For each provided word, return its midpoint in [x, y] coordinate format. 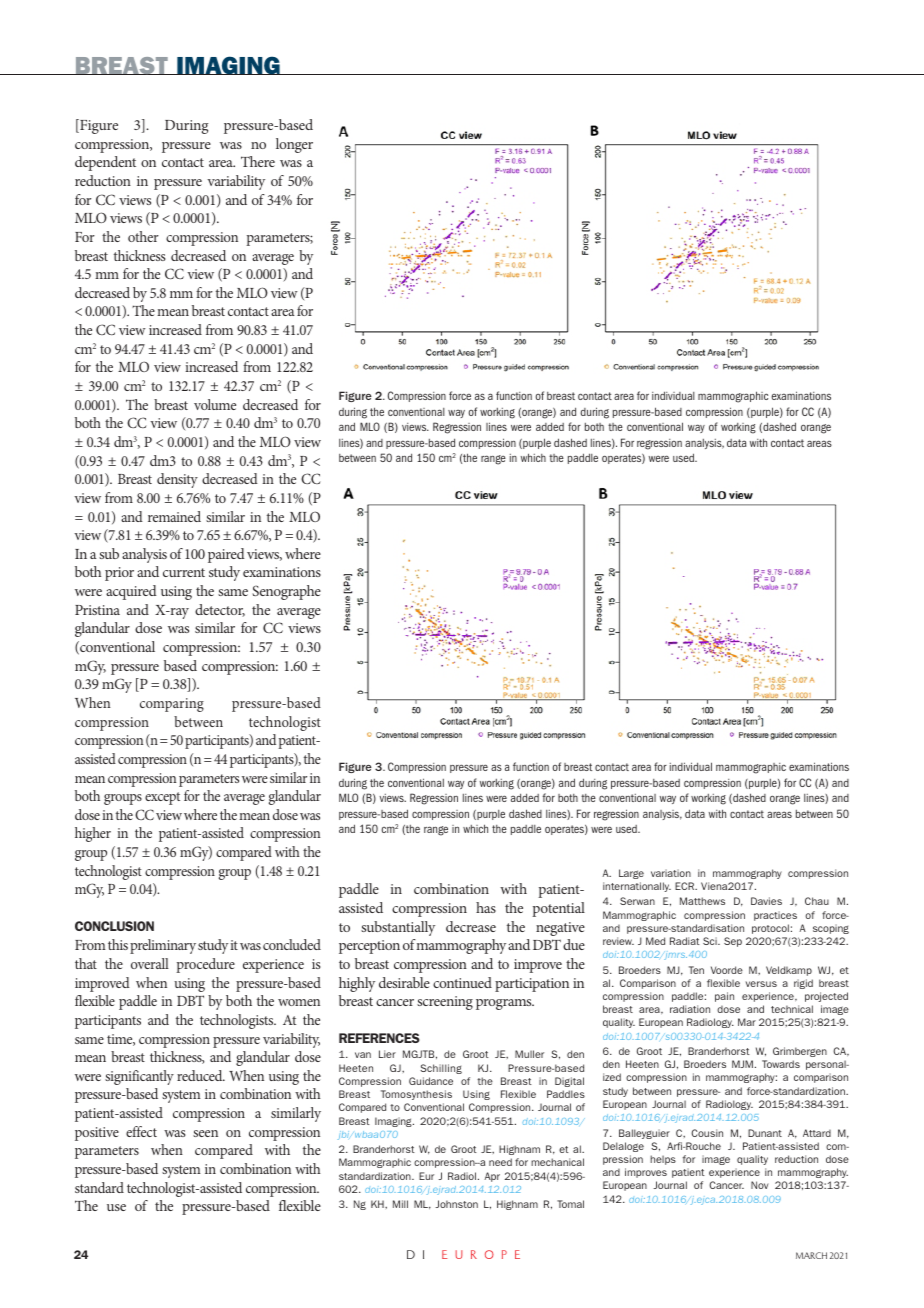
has [486, 907]
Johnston [456, 1204]
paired [226, 555]
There [258, 161]
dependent [105, 163]
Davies [766, 901]
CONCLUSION [114, 926]
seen [205, 1133]
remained [174, 516]
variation [671, 873]
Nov [760, 1185]
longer [294, 145]
